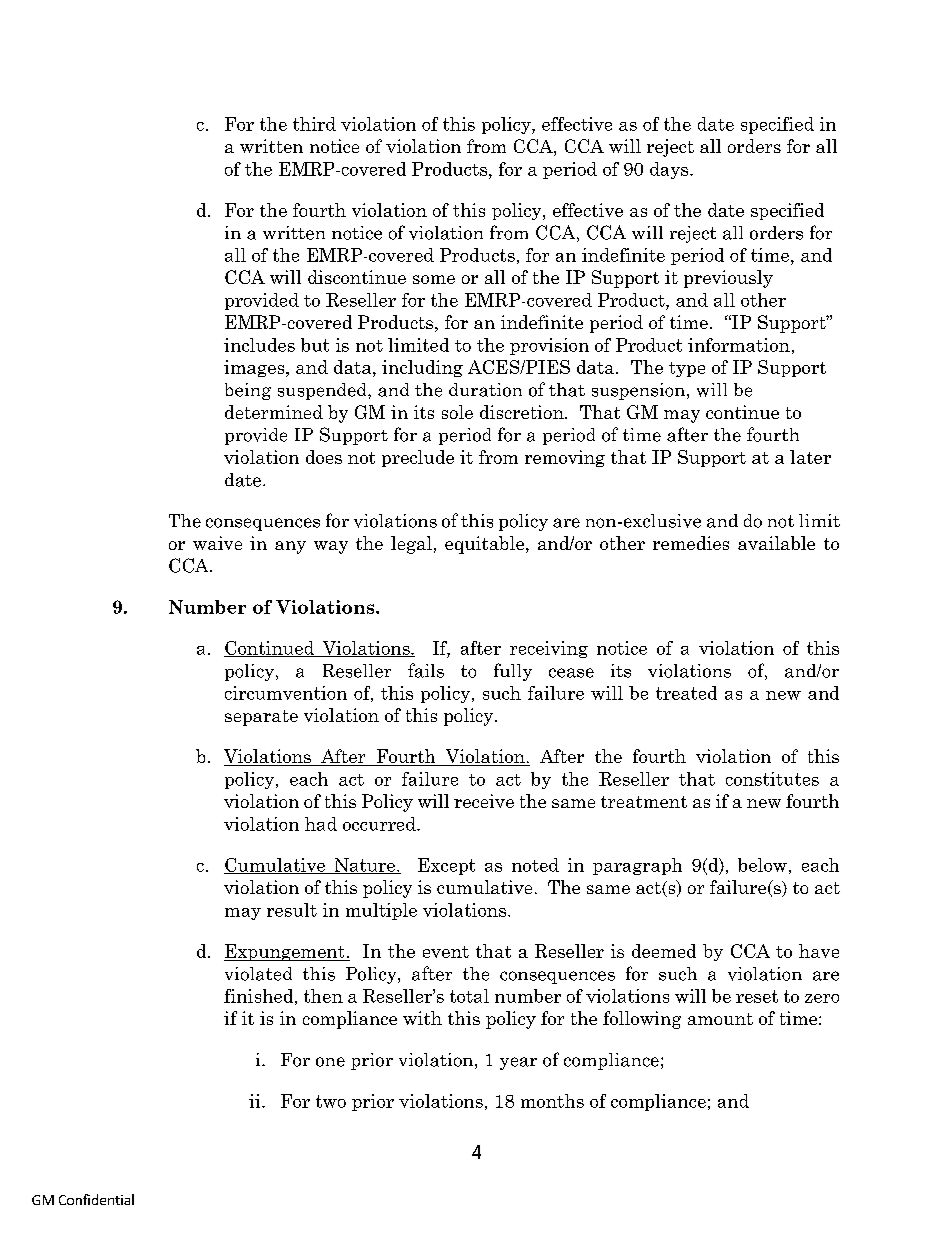 This image has height=1233, width=952. I want to click on fails, so click(426, 670).
